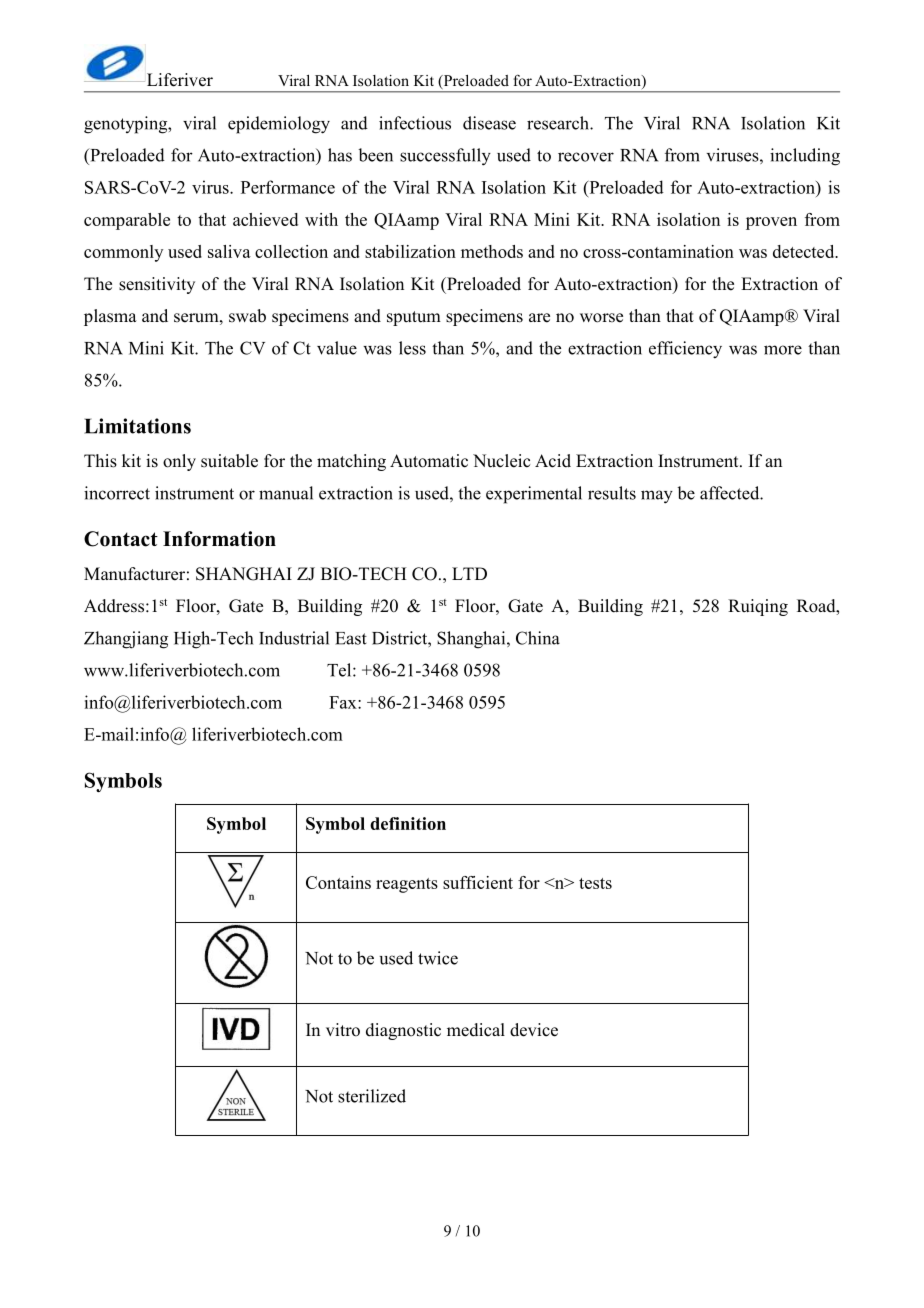 This screenshot has height=1308, width=924. Describe the element at coordinates (408, 823) in the screenshot. I see `definition` at that location.
